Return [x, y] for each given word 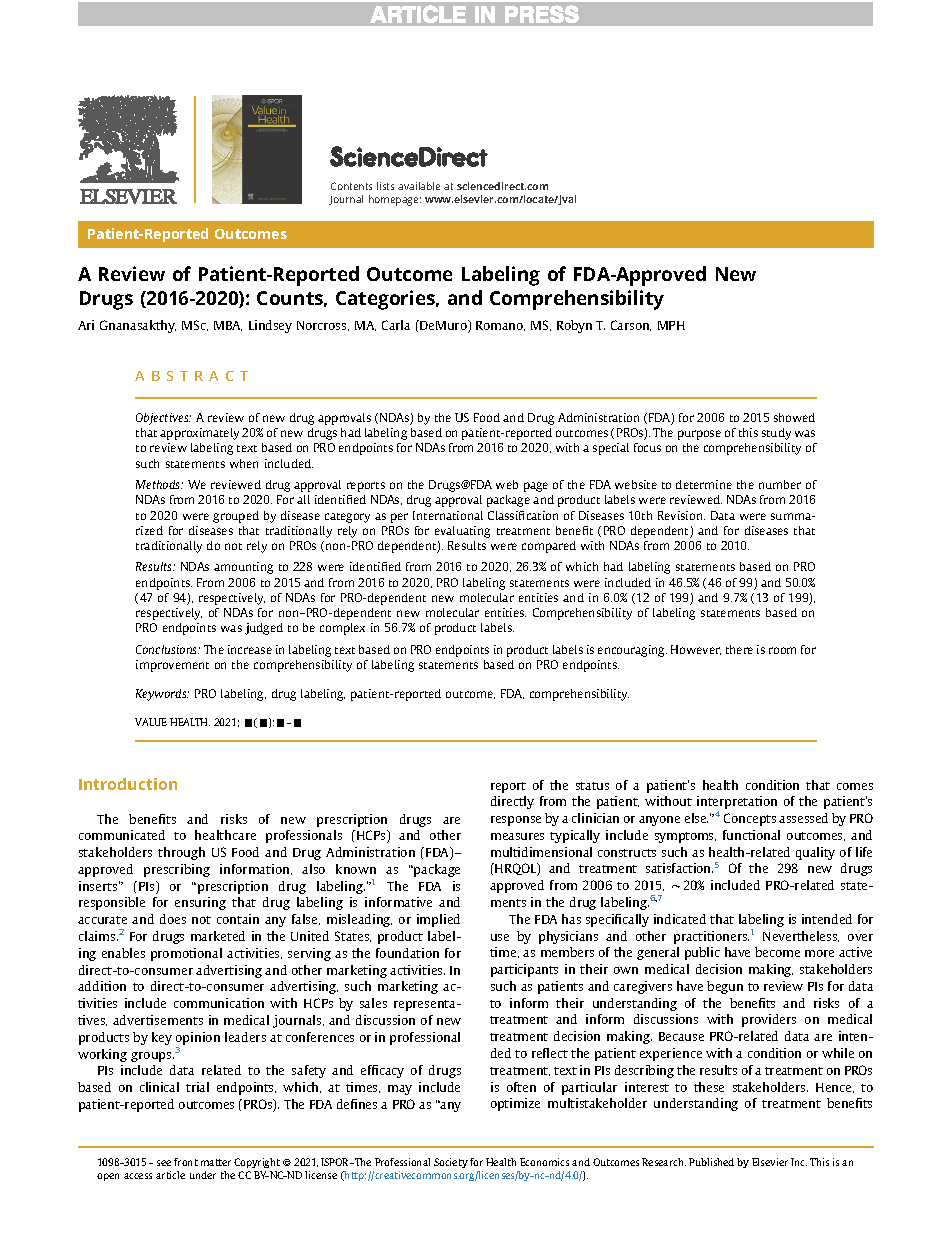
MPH [671, 325]
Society [451, 1163]
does [173, 919]
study [776, 434]
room [782, 650]
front [186, 1162]
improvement [172, 666]
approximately [199, 434]
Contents [351, 186]
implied [438, 920]
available [419, 186]
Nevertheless [801, 936]
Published [711, 1162]
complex [342, 629]
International [448, 515]
